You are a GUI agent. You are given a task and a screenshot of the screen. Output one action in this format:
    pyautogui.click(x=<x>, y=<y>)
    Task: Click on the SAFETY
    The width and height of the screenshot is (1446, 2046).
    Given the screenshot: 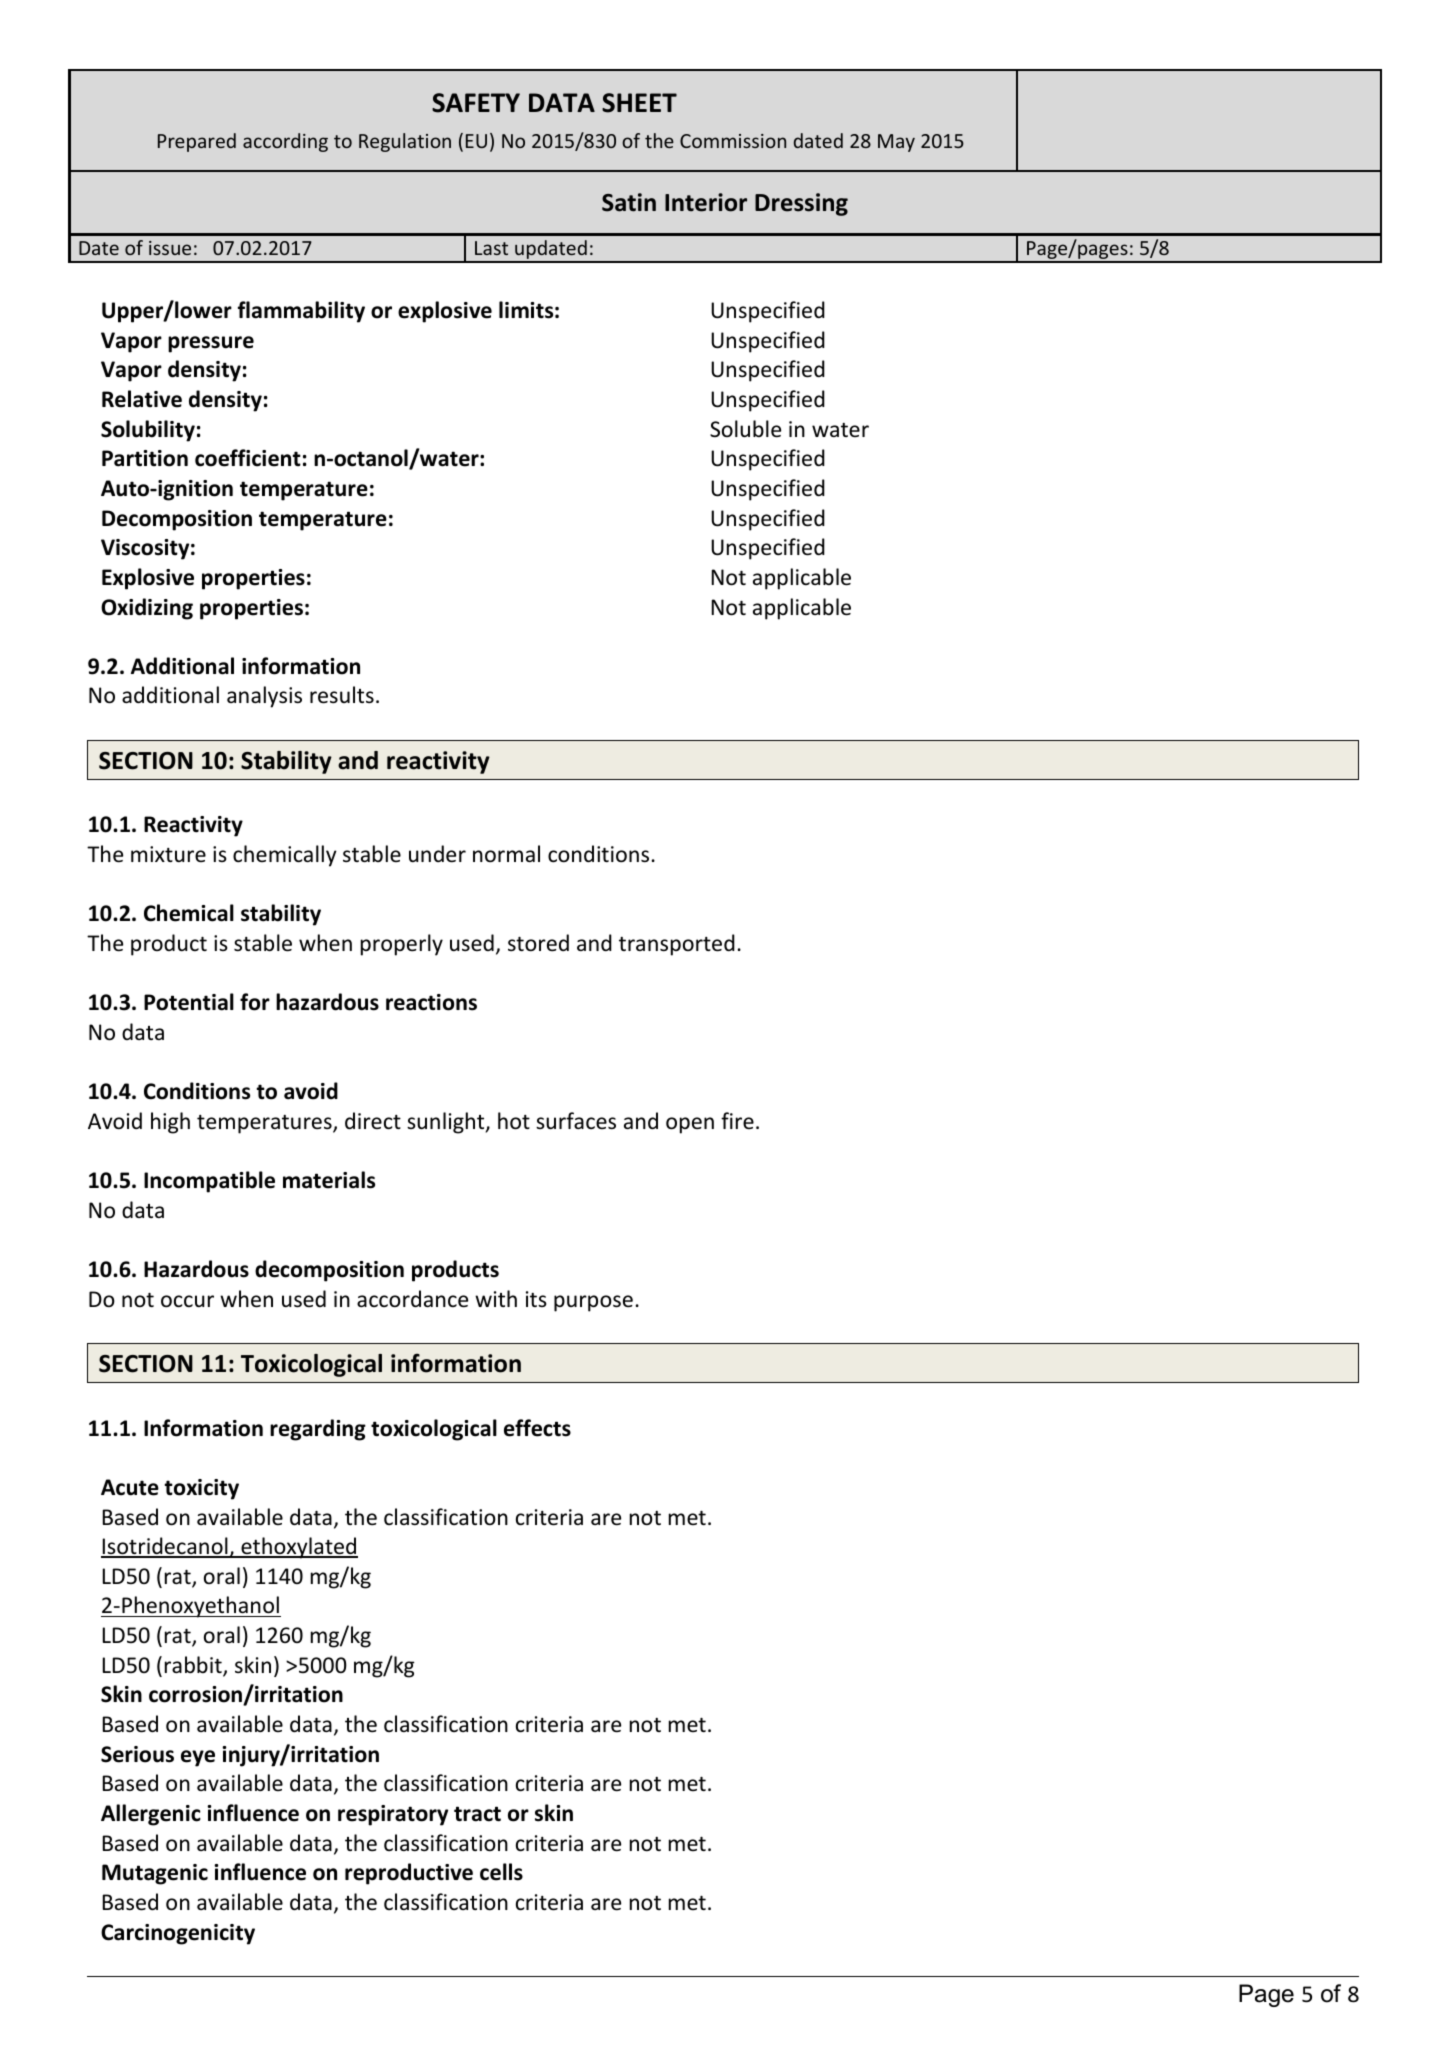 What is the action you would take?
    pyautogui.click(x=476, y=103)
